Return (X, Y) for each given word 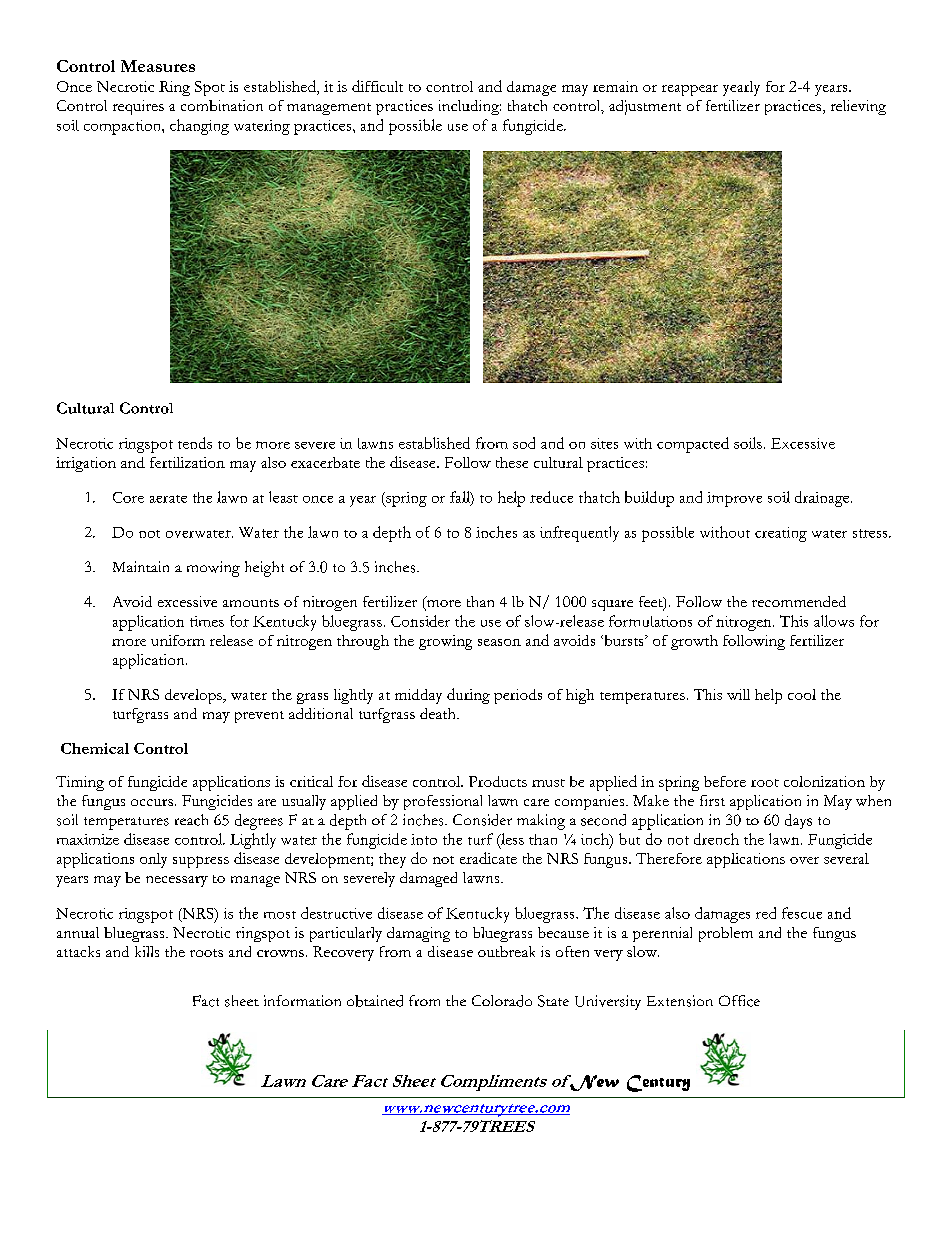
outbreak (506, 951)
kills (147, 951)
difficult (377, 86)
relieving (858, 107)
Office (739, 1001)
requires (138, 107)
